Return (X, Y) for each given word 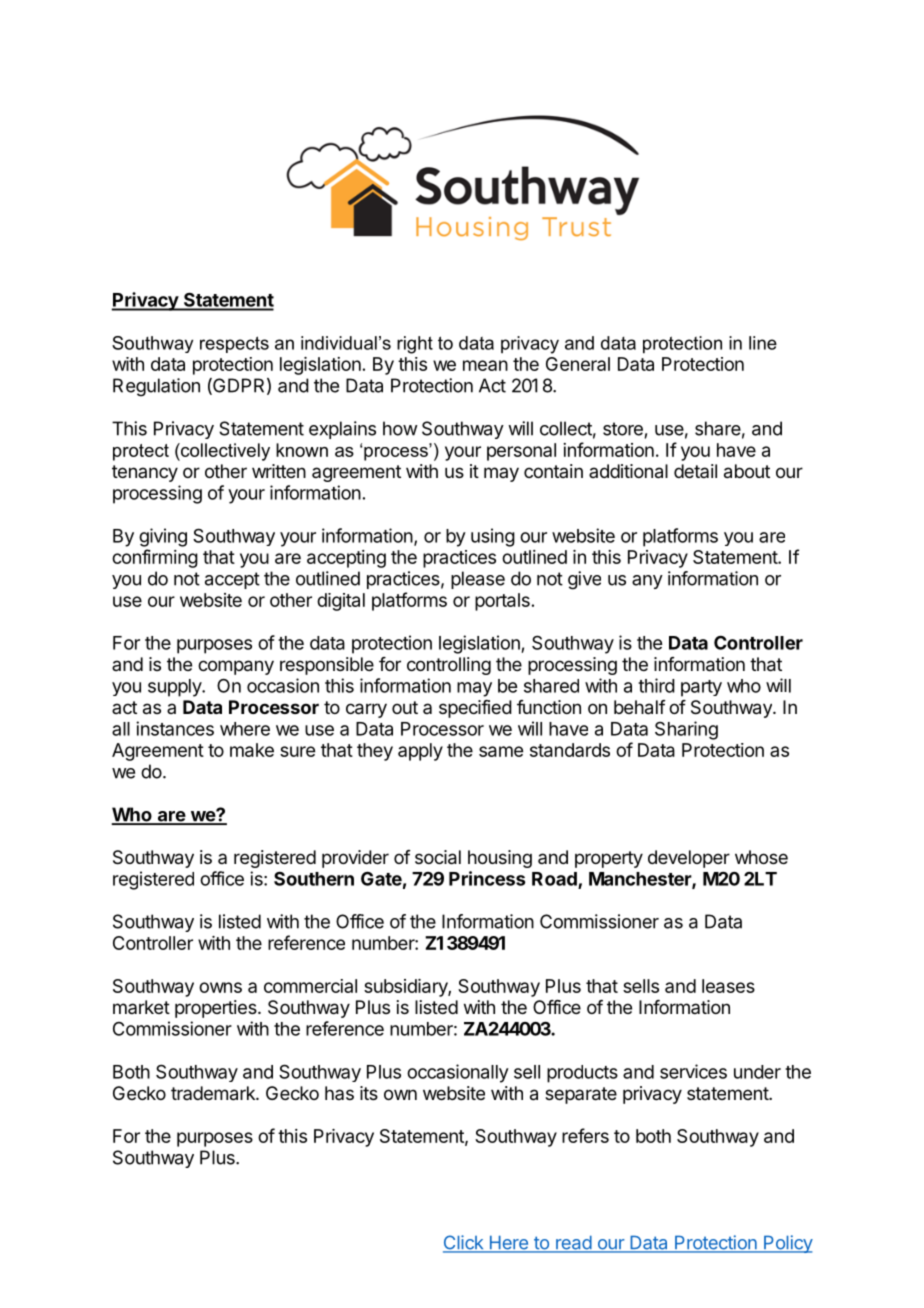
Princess (487, 878)
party (701, 688)
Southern (314, 878)
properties (217, 1009)
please (478, 580)
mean (485, 365)
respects (234, 344)
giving (163, 537)
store (623, 429)
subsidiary (406, 988)
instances (175, 728)
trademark (214, 1093)
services (693, 1071)
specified (475, 709)
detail (695, 471)
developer (689, 859)
